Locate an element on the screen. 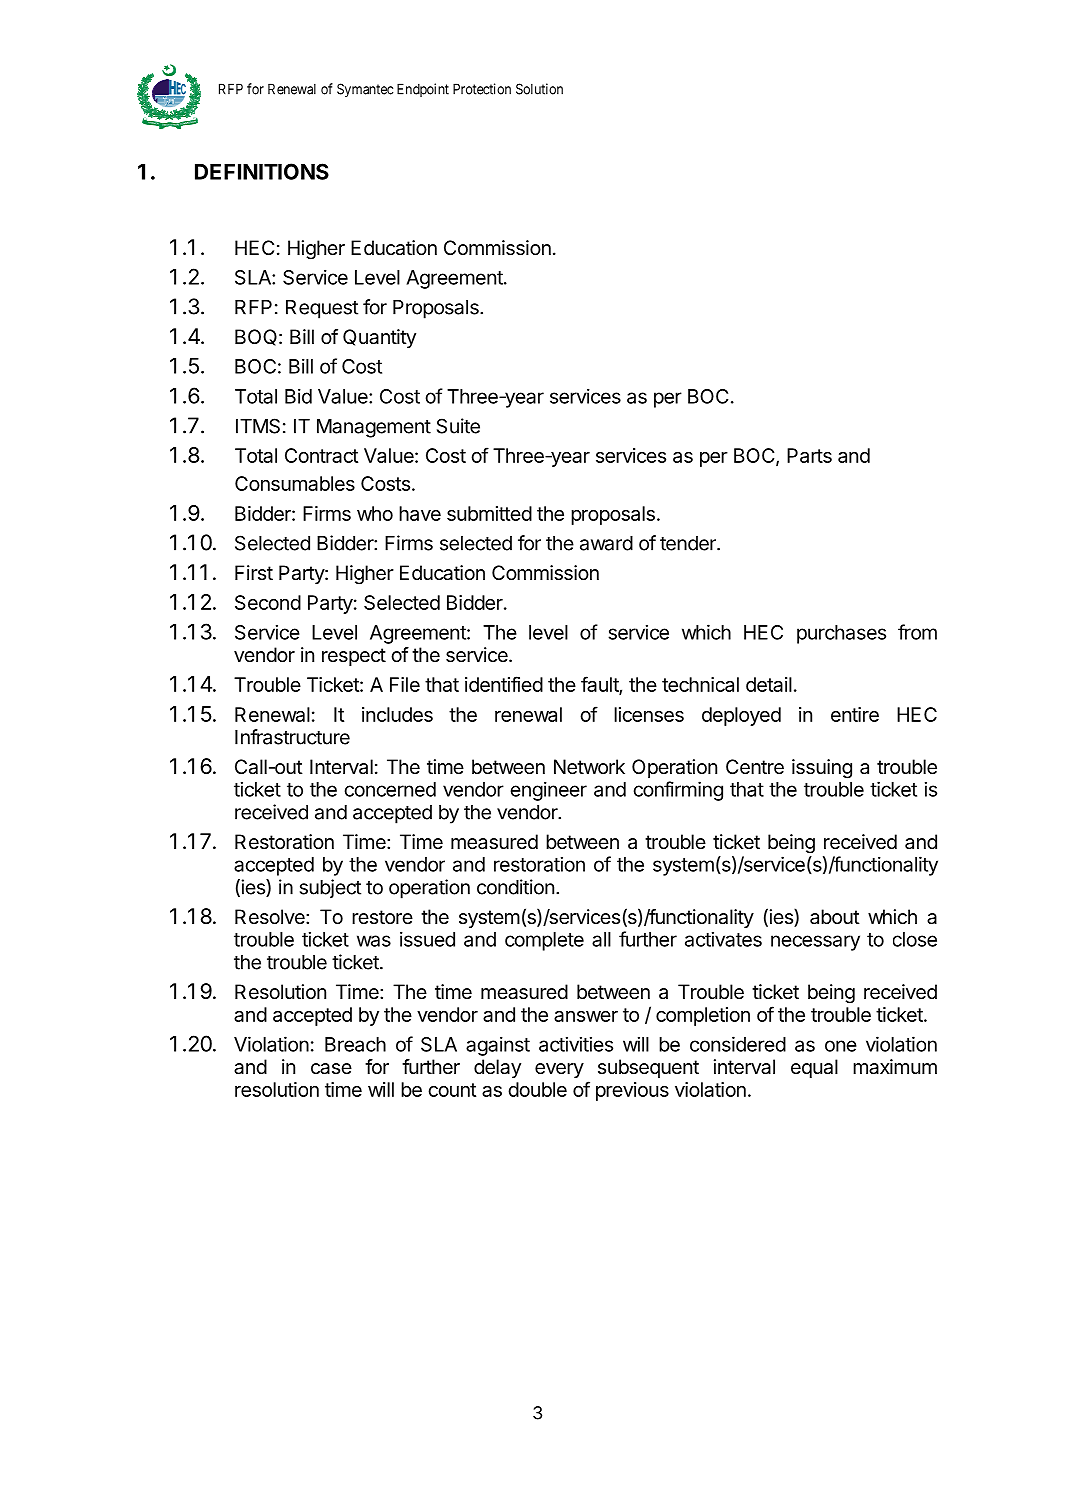 The height and width of the screenshot is (1508, 1066). Protection is located at coordinates (482, 89).
